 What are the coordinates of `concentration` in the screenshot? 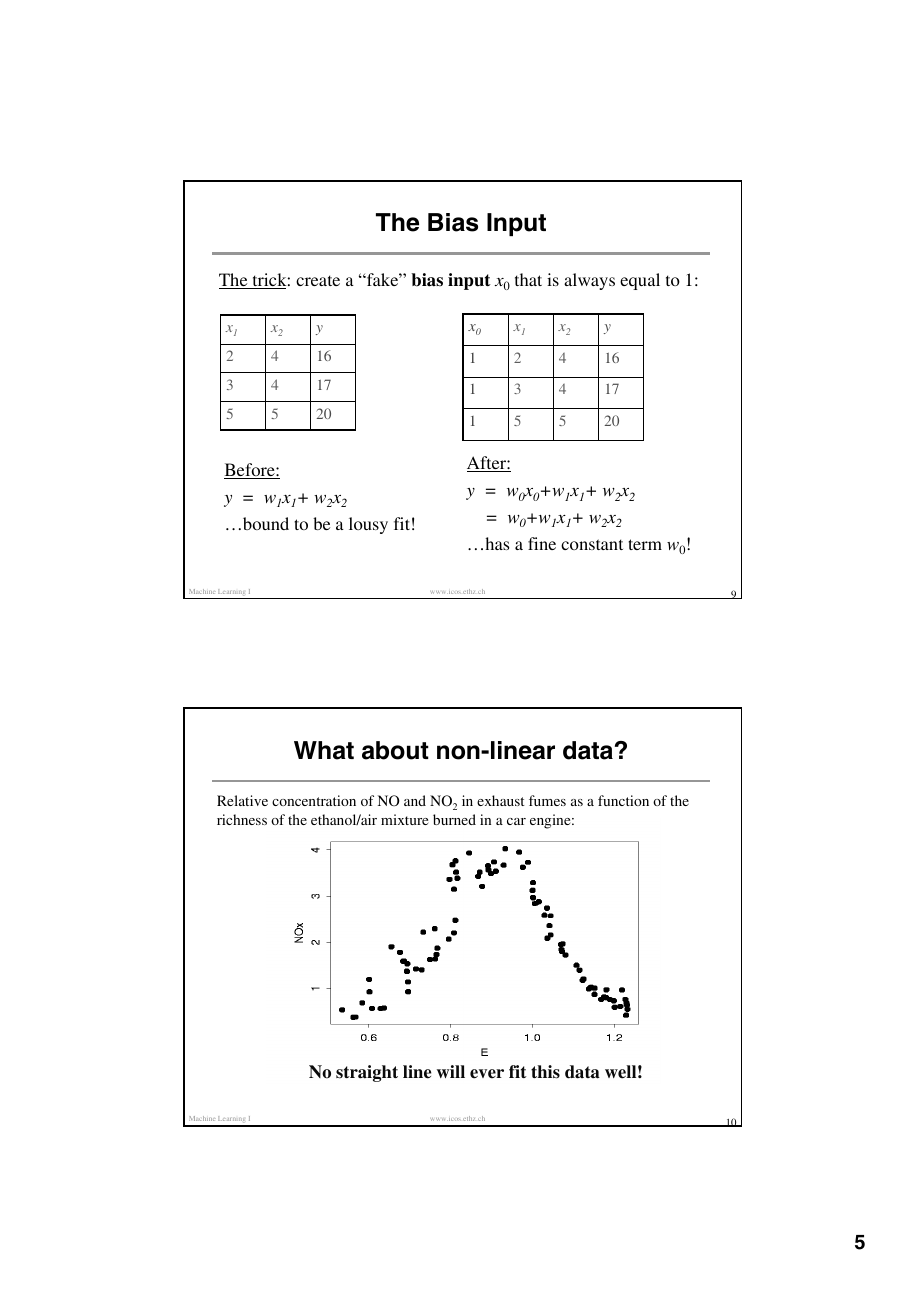 It's located at (314, 800).
